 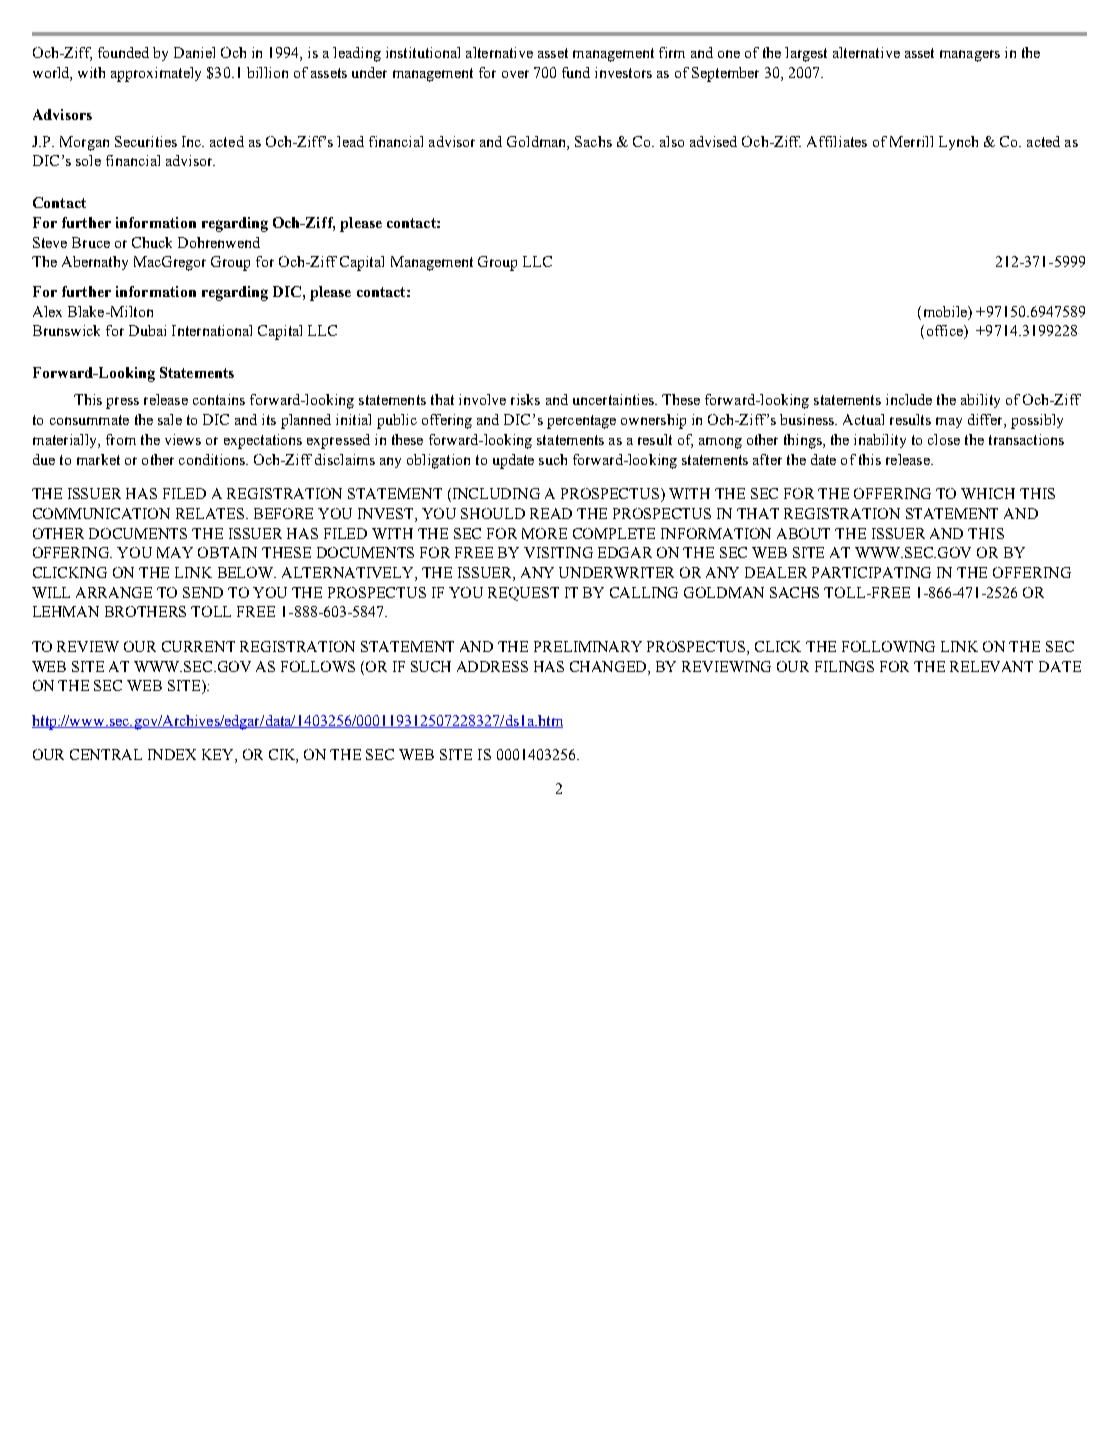 What do you see at coordinates (970, 56) in the screenshot?
I see `managers` at bounding box center [970, 56].
